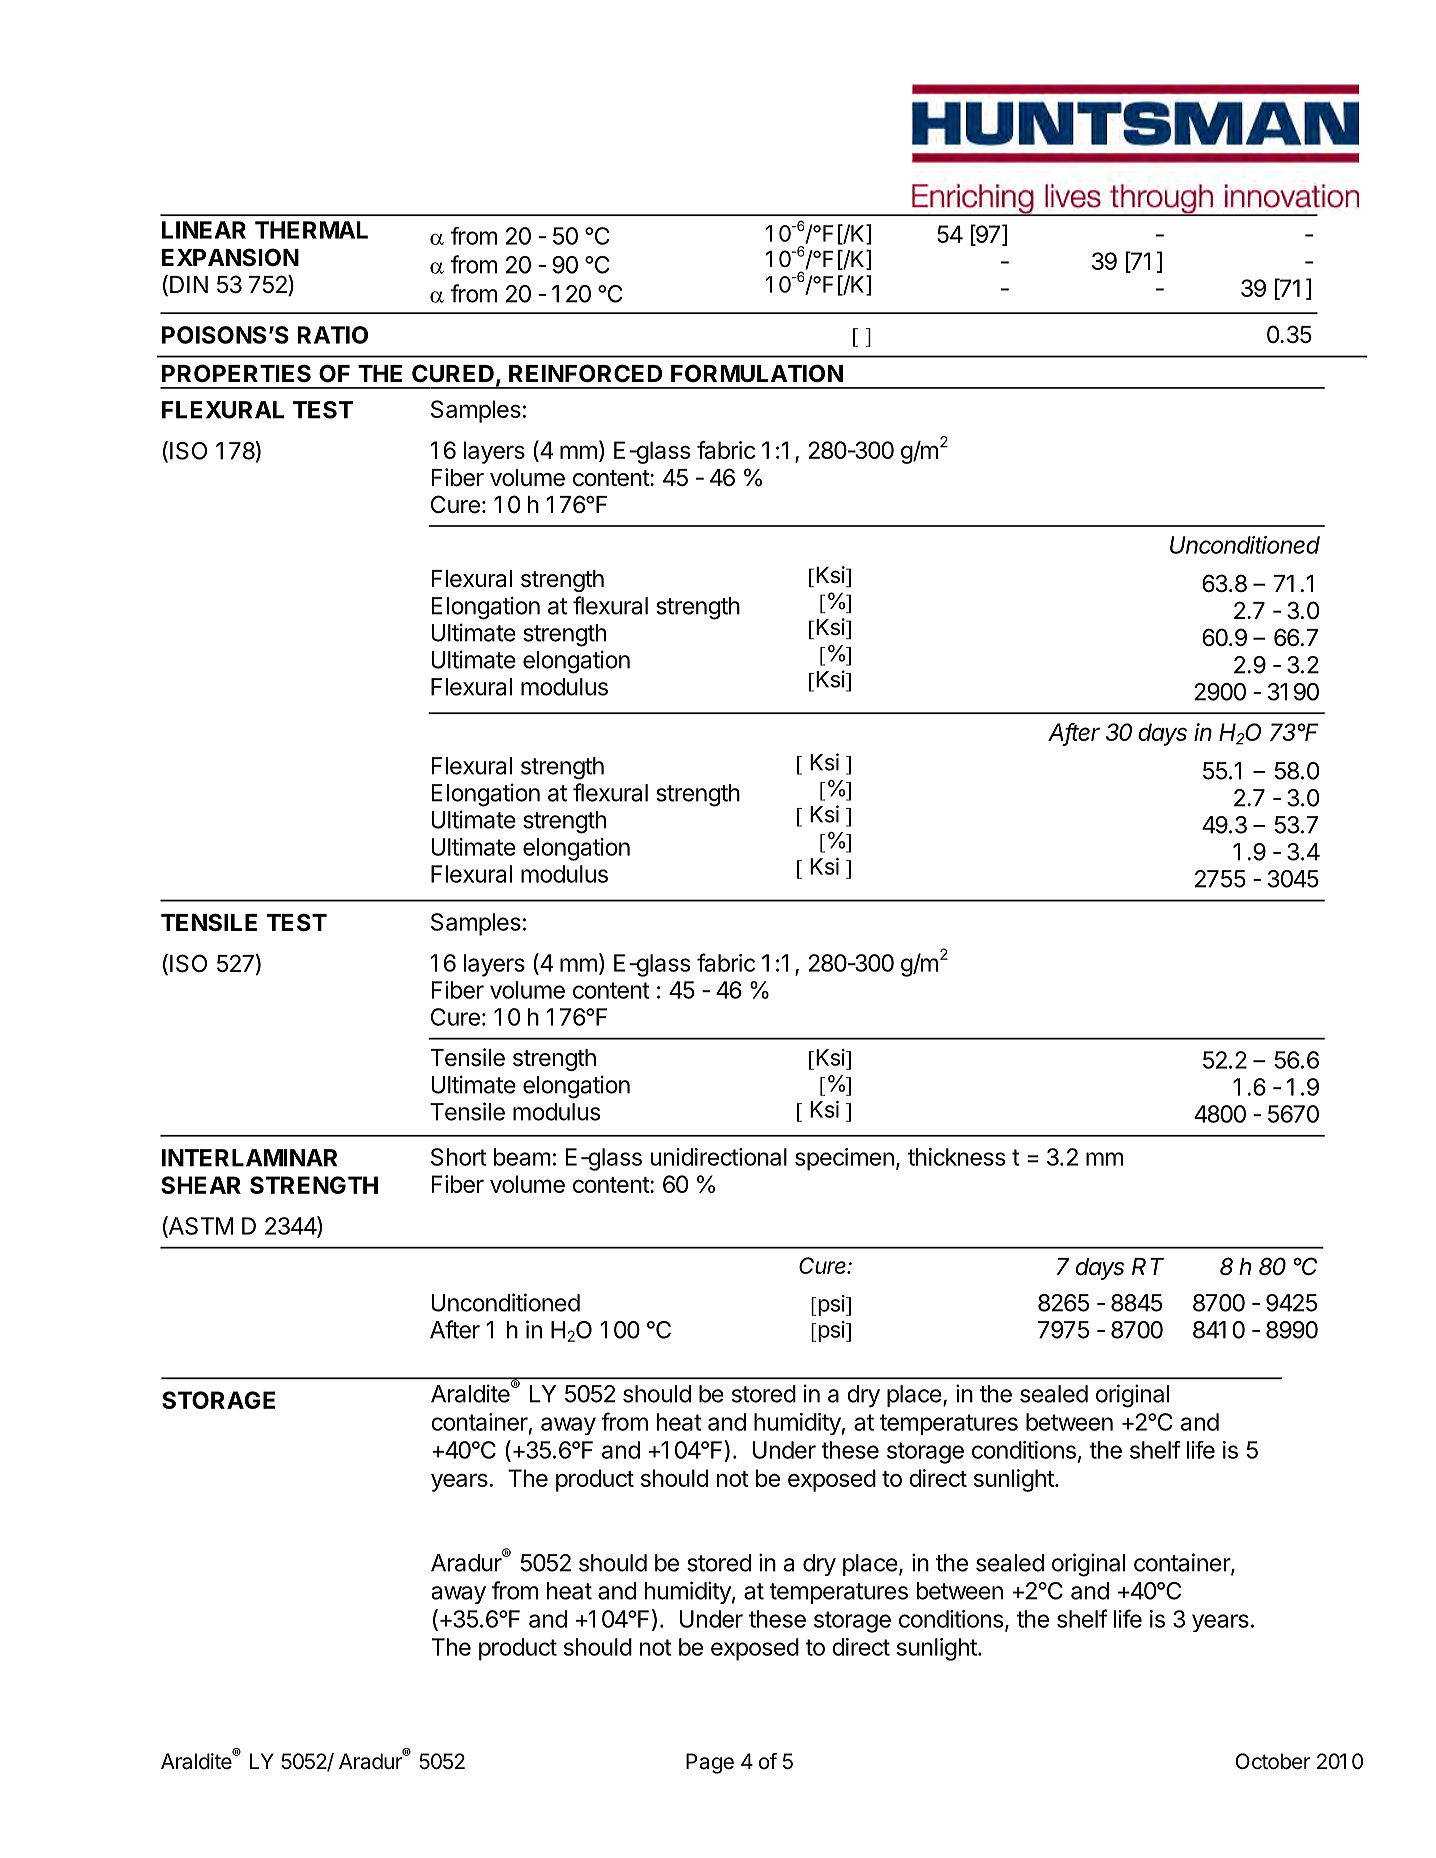  What do you see at coordinates (311, 230) in the page?
I see `THERMAL` at bounding box center [311, 230].
